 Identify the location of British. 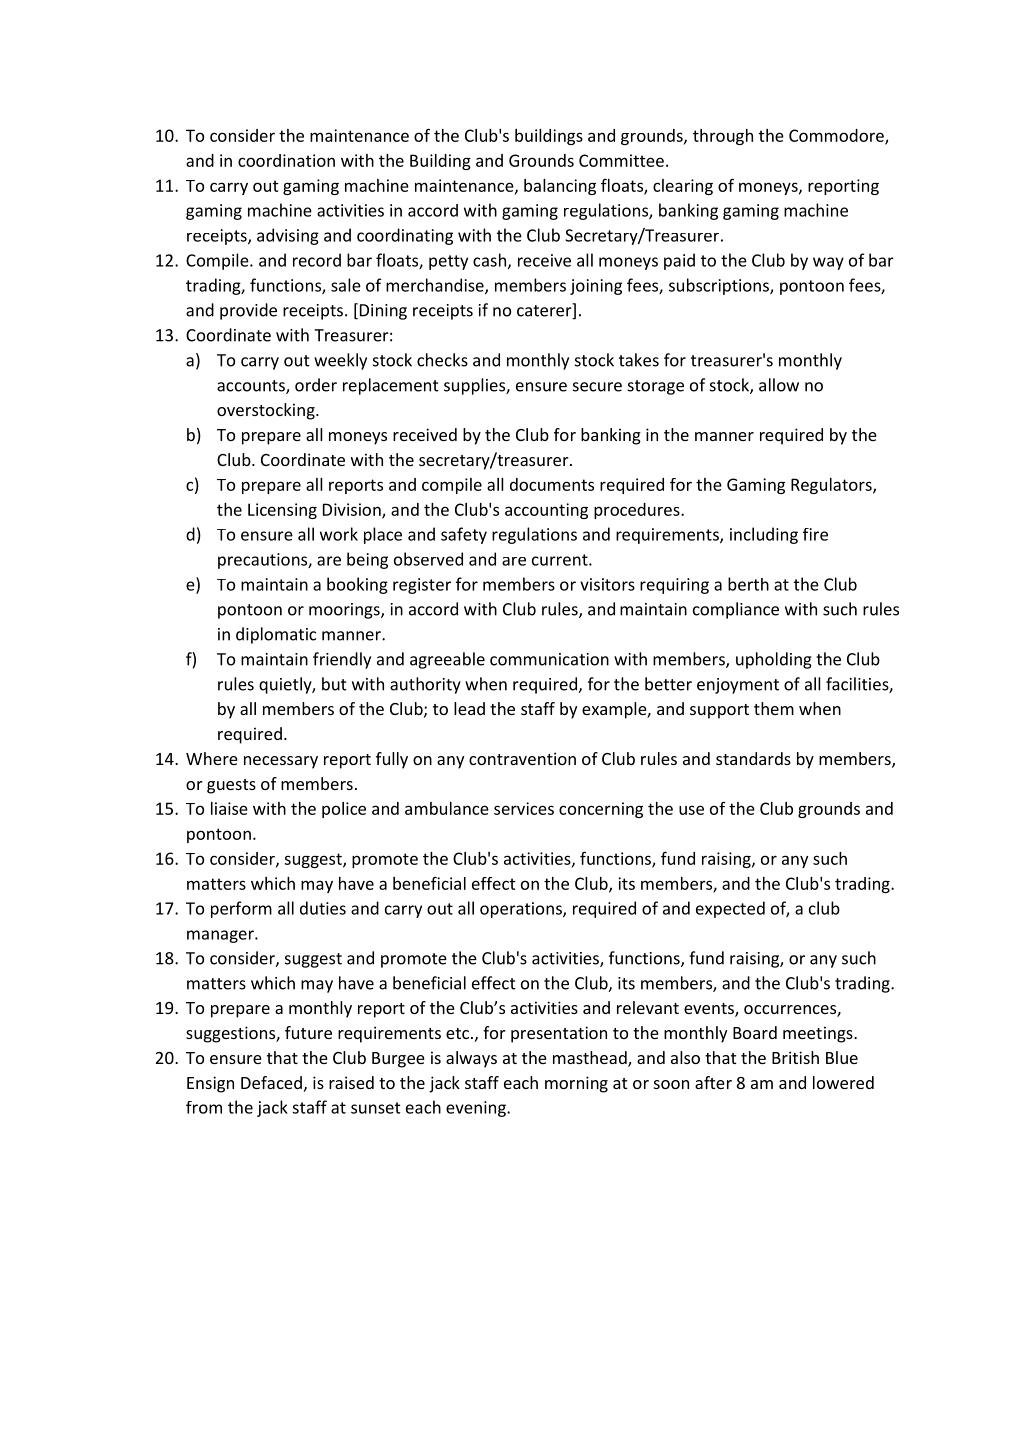
(795, 1057).
